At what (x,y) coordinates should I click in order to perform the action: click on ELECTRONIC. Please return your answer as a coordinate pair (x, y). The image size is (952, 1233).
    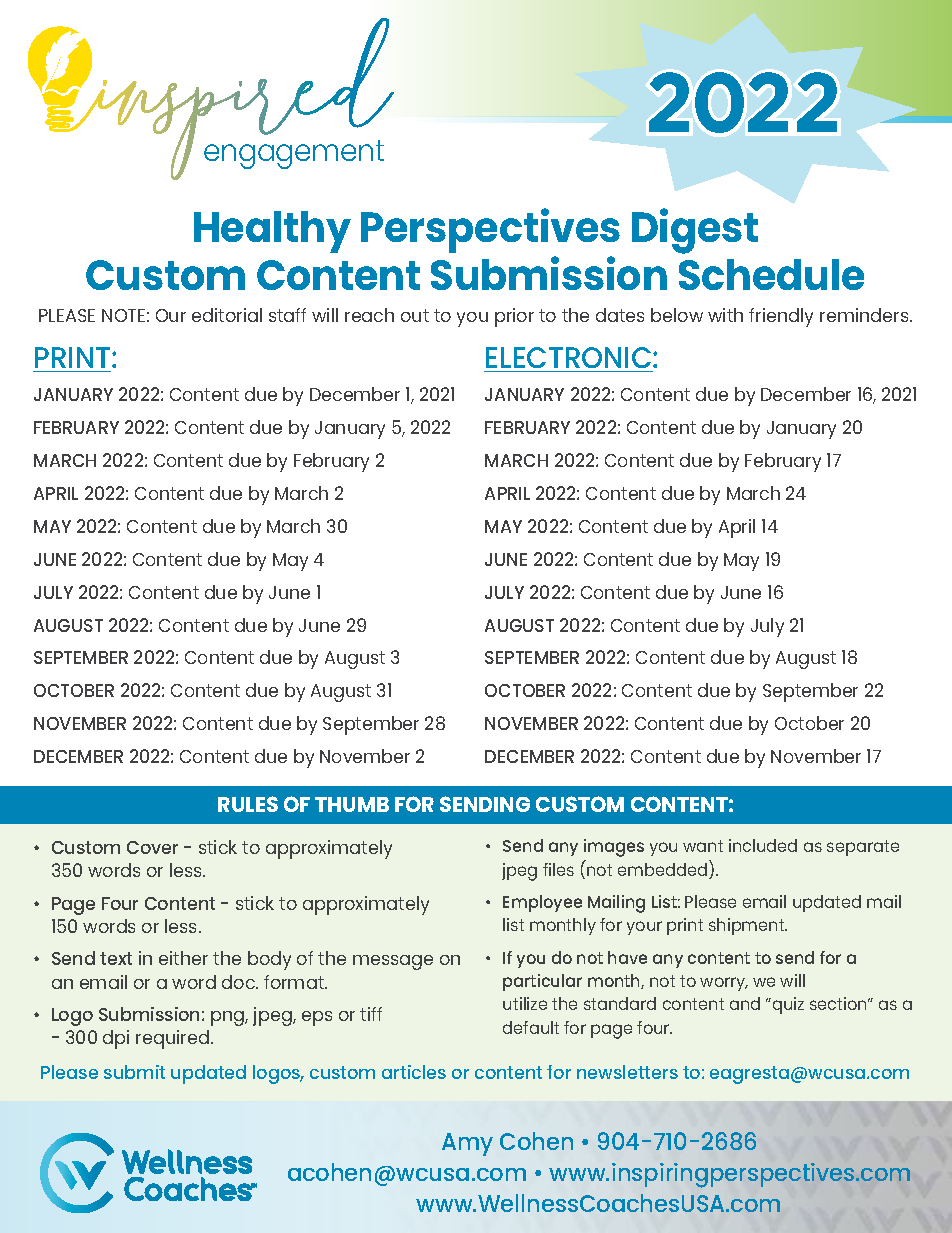
    Looking at the image, I should click on (570, 357).
